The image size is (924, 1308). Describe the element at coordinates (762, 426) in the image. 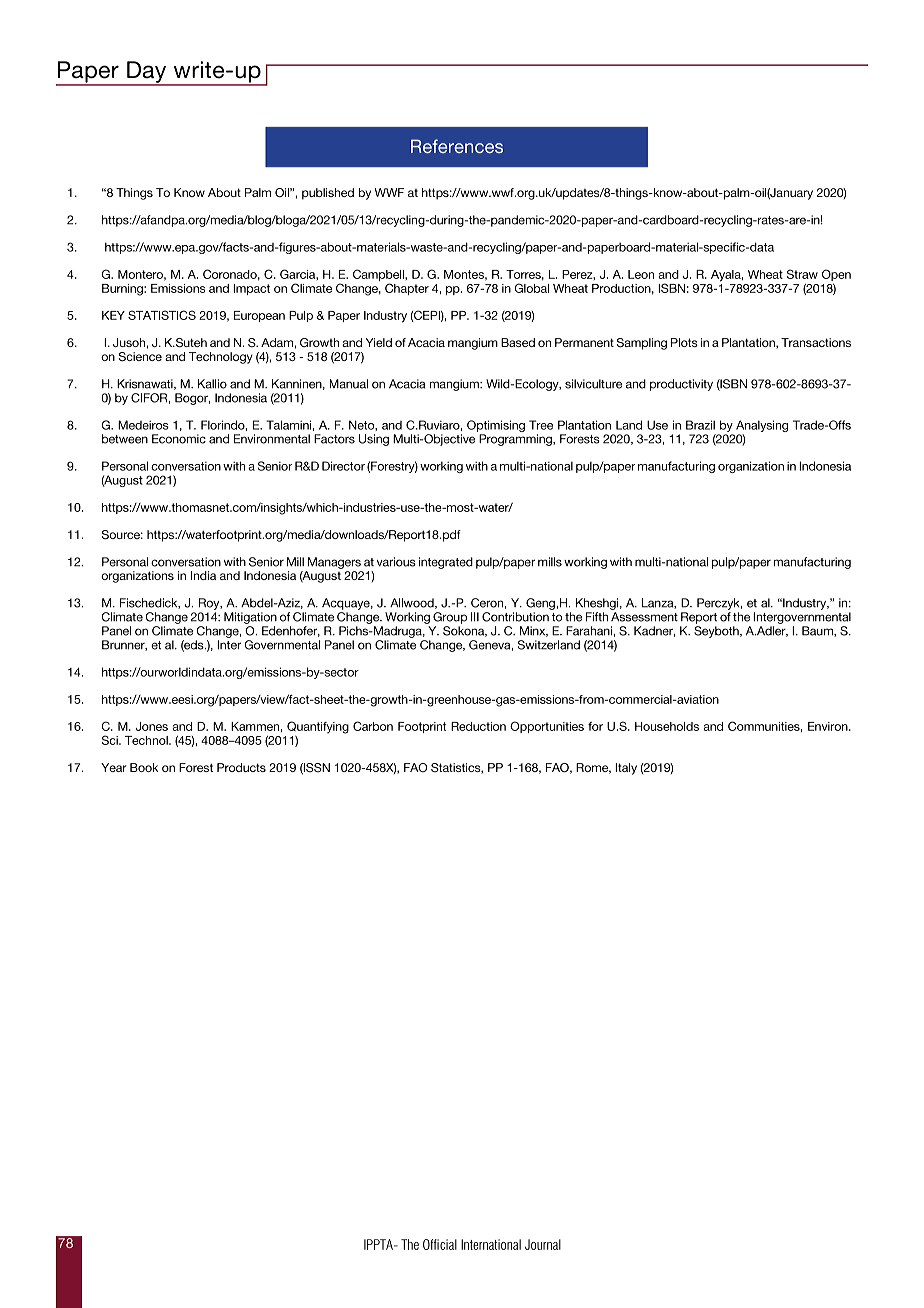

I see `Analysing` at that location.
